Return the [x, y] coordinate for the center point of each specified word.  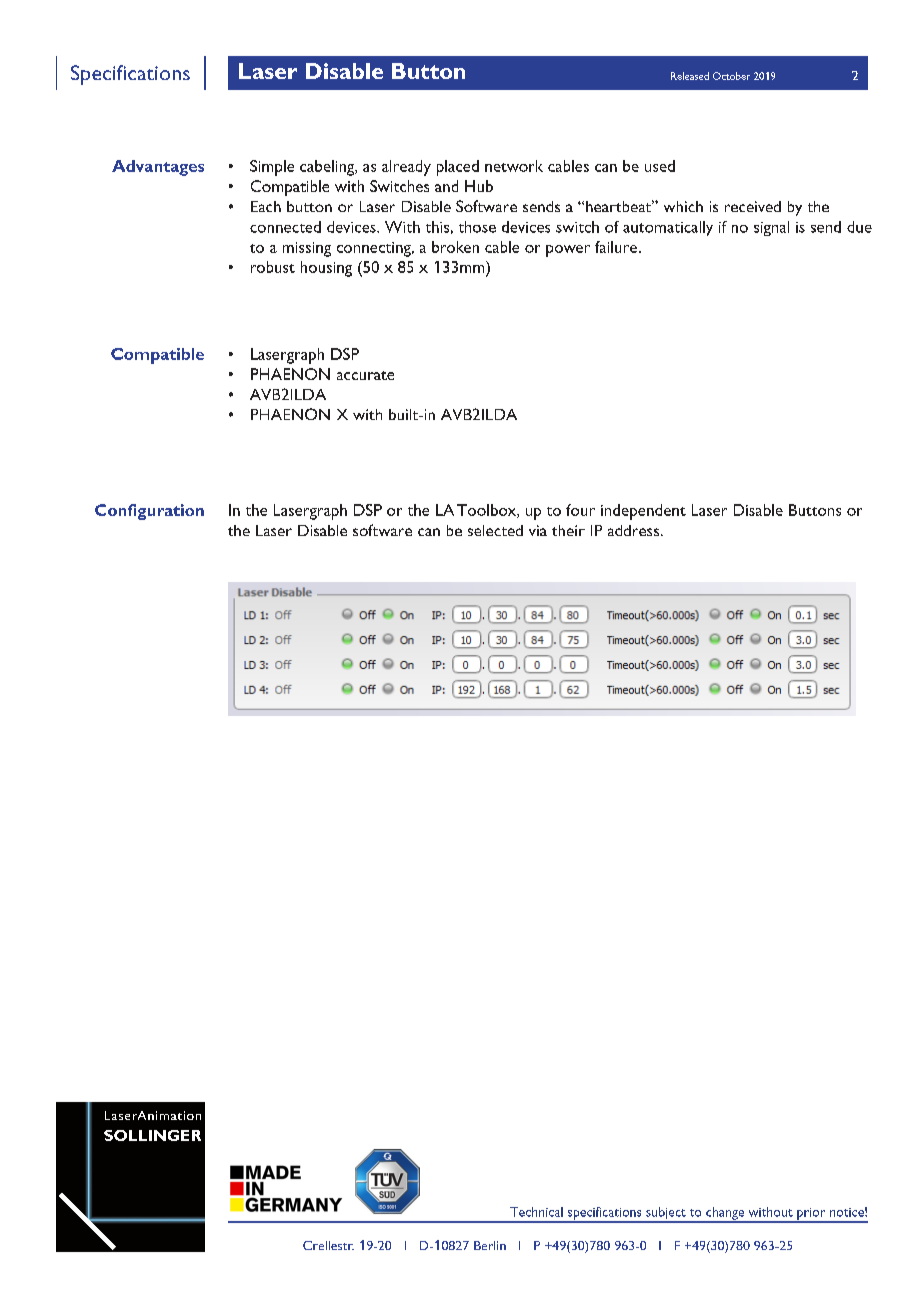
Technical [536, 1212]
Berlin [490, 1245]
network [514, 166]
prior [811, 1215]
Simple [272, 168]
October [731, 76]
